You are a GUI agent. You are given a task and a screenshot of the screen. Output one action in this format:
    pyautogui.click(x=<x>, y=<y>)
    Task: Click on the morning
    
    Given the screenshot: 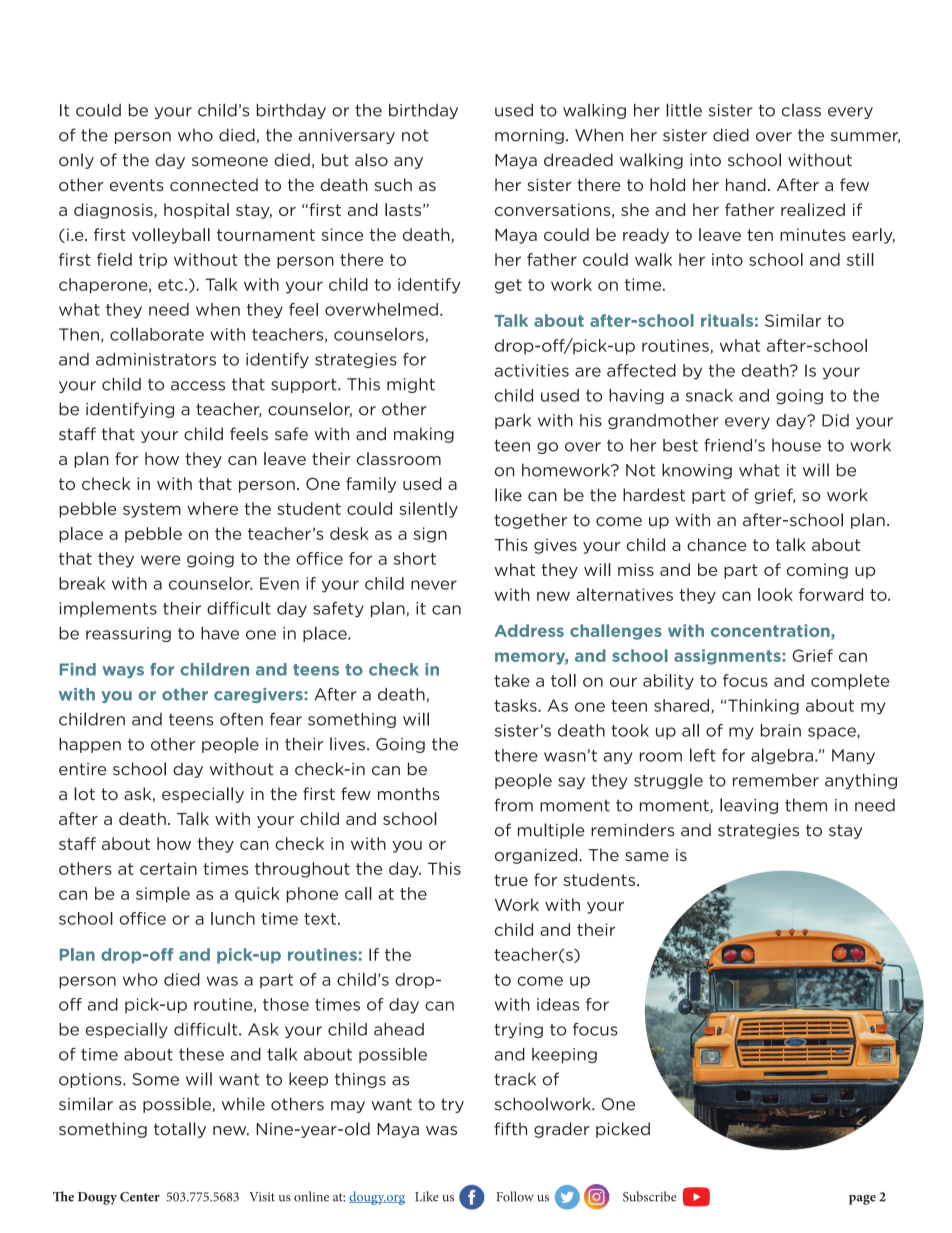 What is the action you would take?
    pyautogui.click(x=529, y=136)
